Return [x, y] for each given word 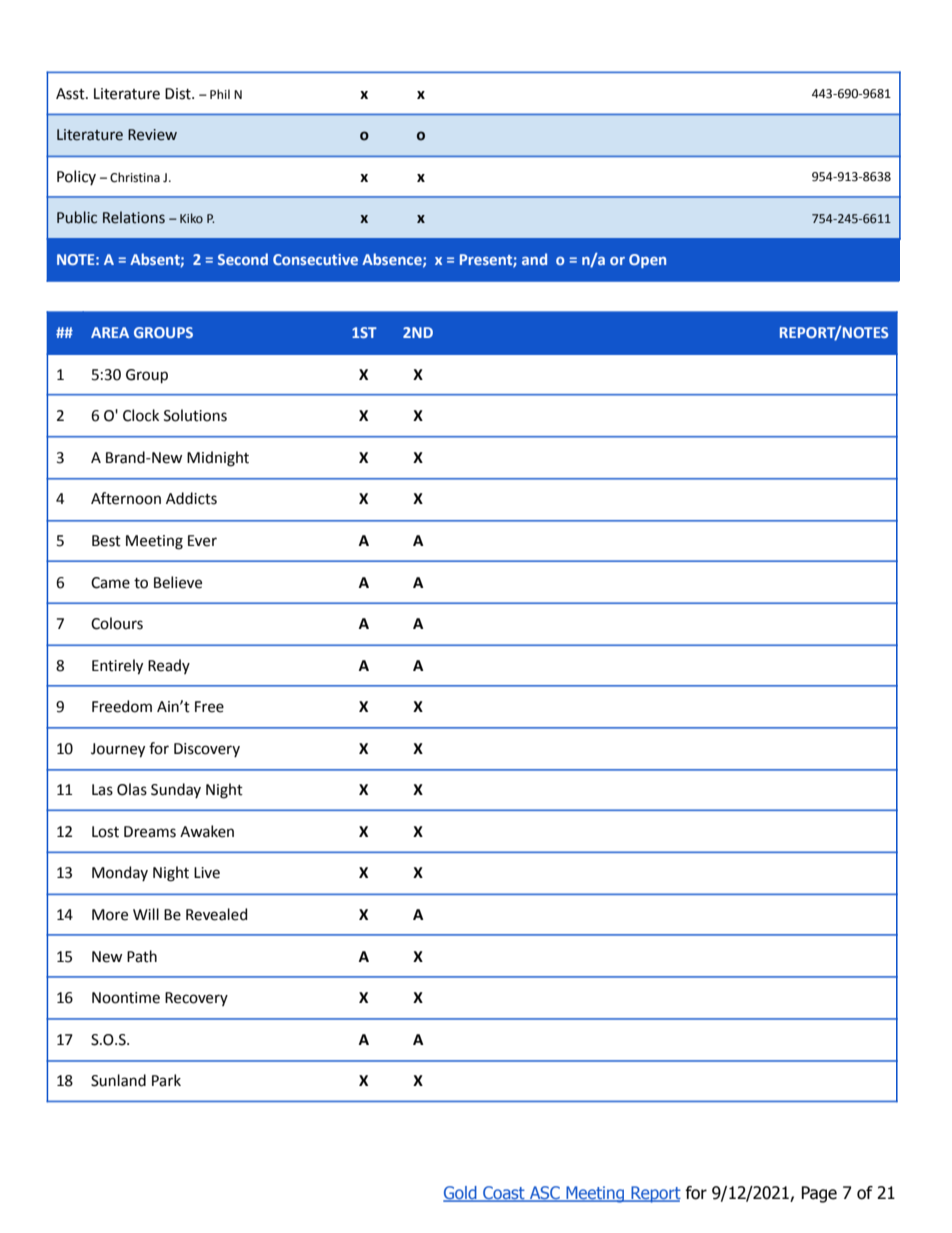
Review [152, 135]
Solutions [195, 415]
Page [819, 1194]
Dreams [150, 832]
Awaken [207, 831]
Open [647, 261]
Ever [202, 541]
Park [166, 1080]
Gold [461, 1194]
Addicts [191, 498]
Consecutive [315, 259]
